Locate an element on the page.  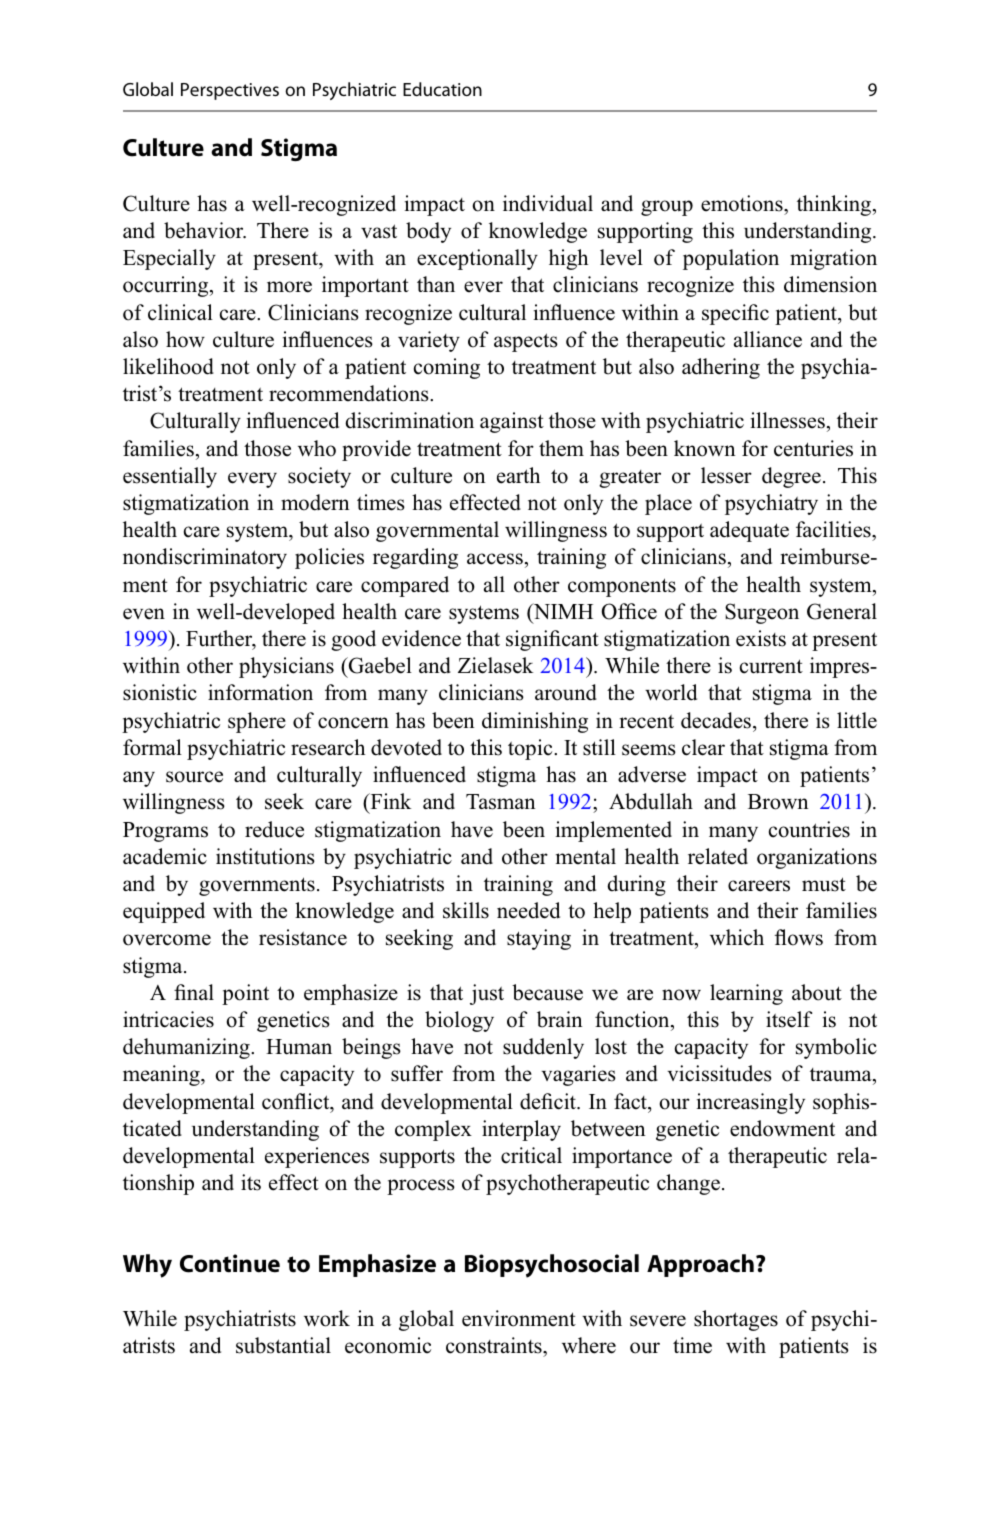
shortages is located at coordinates (736, 1320).
